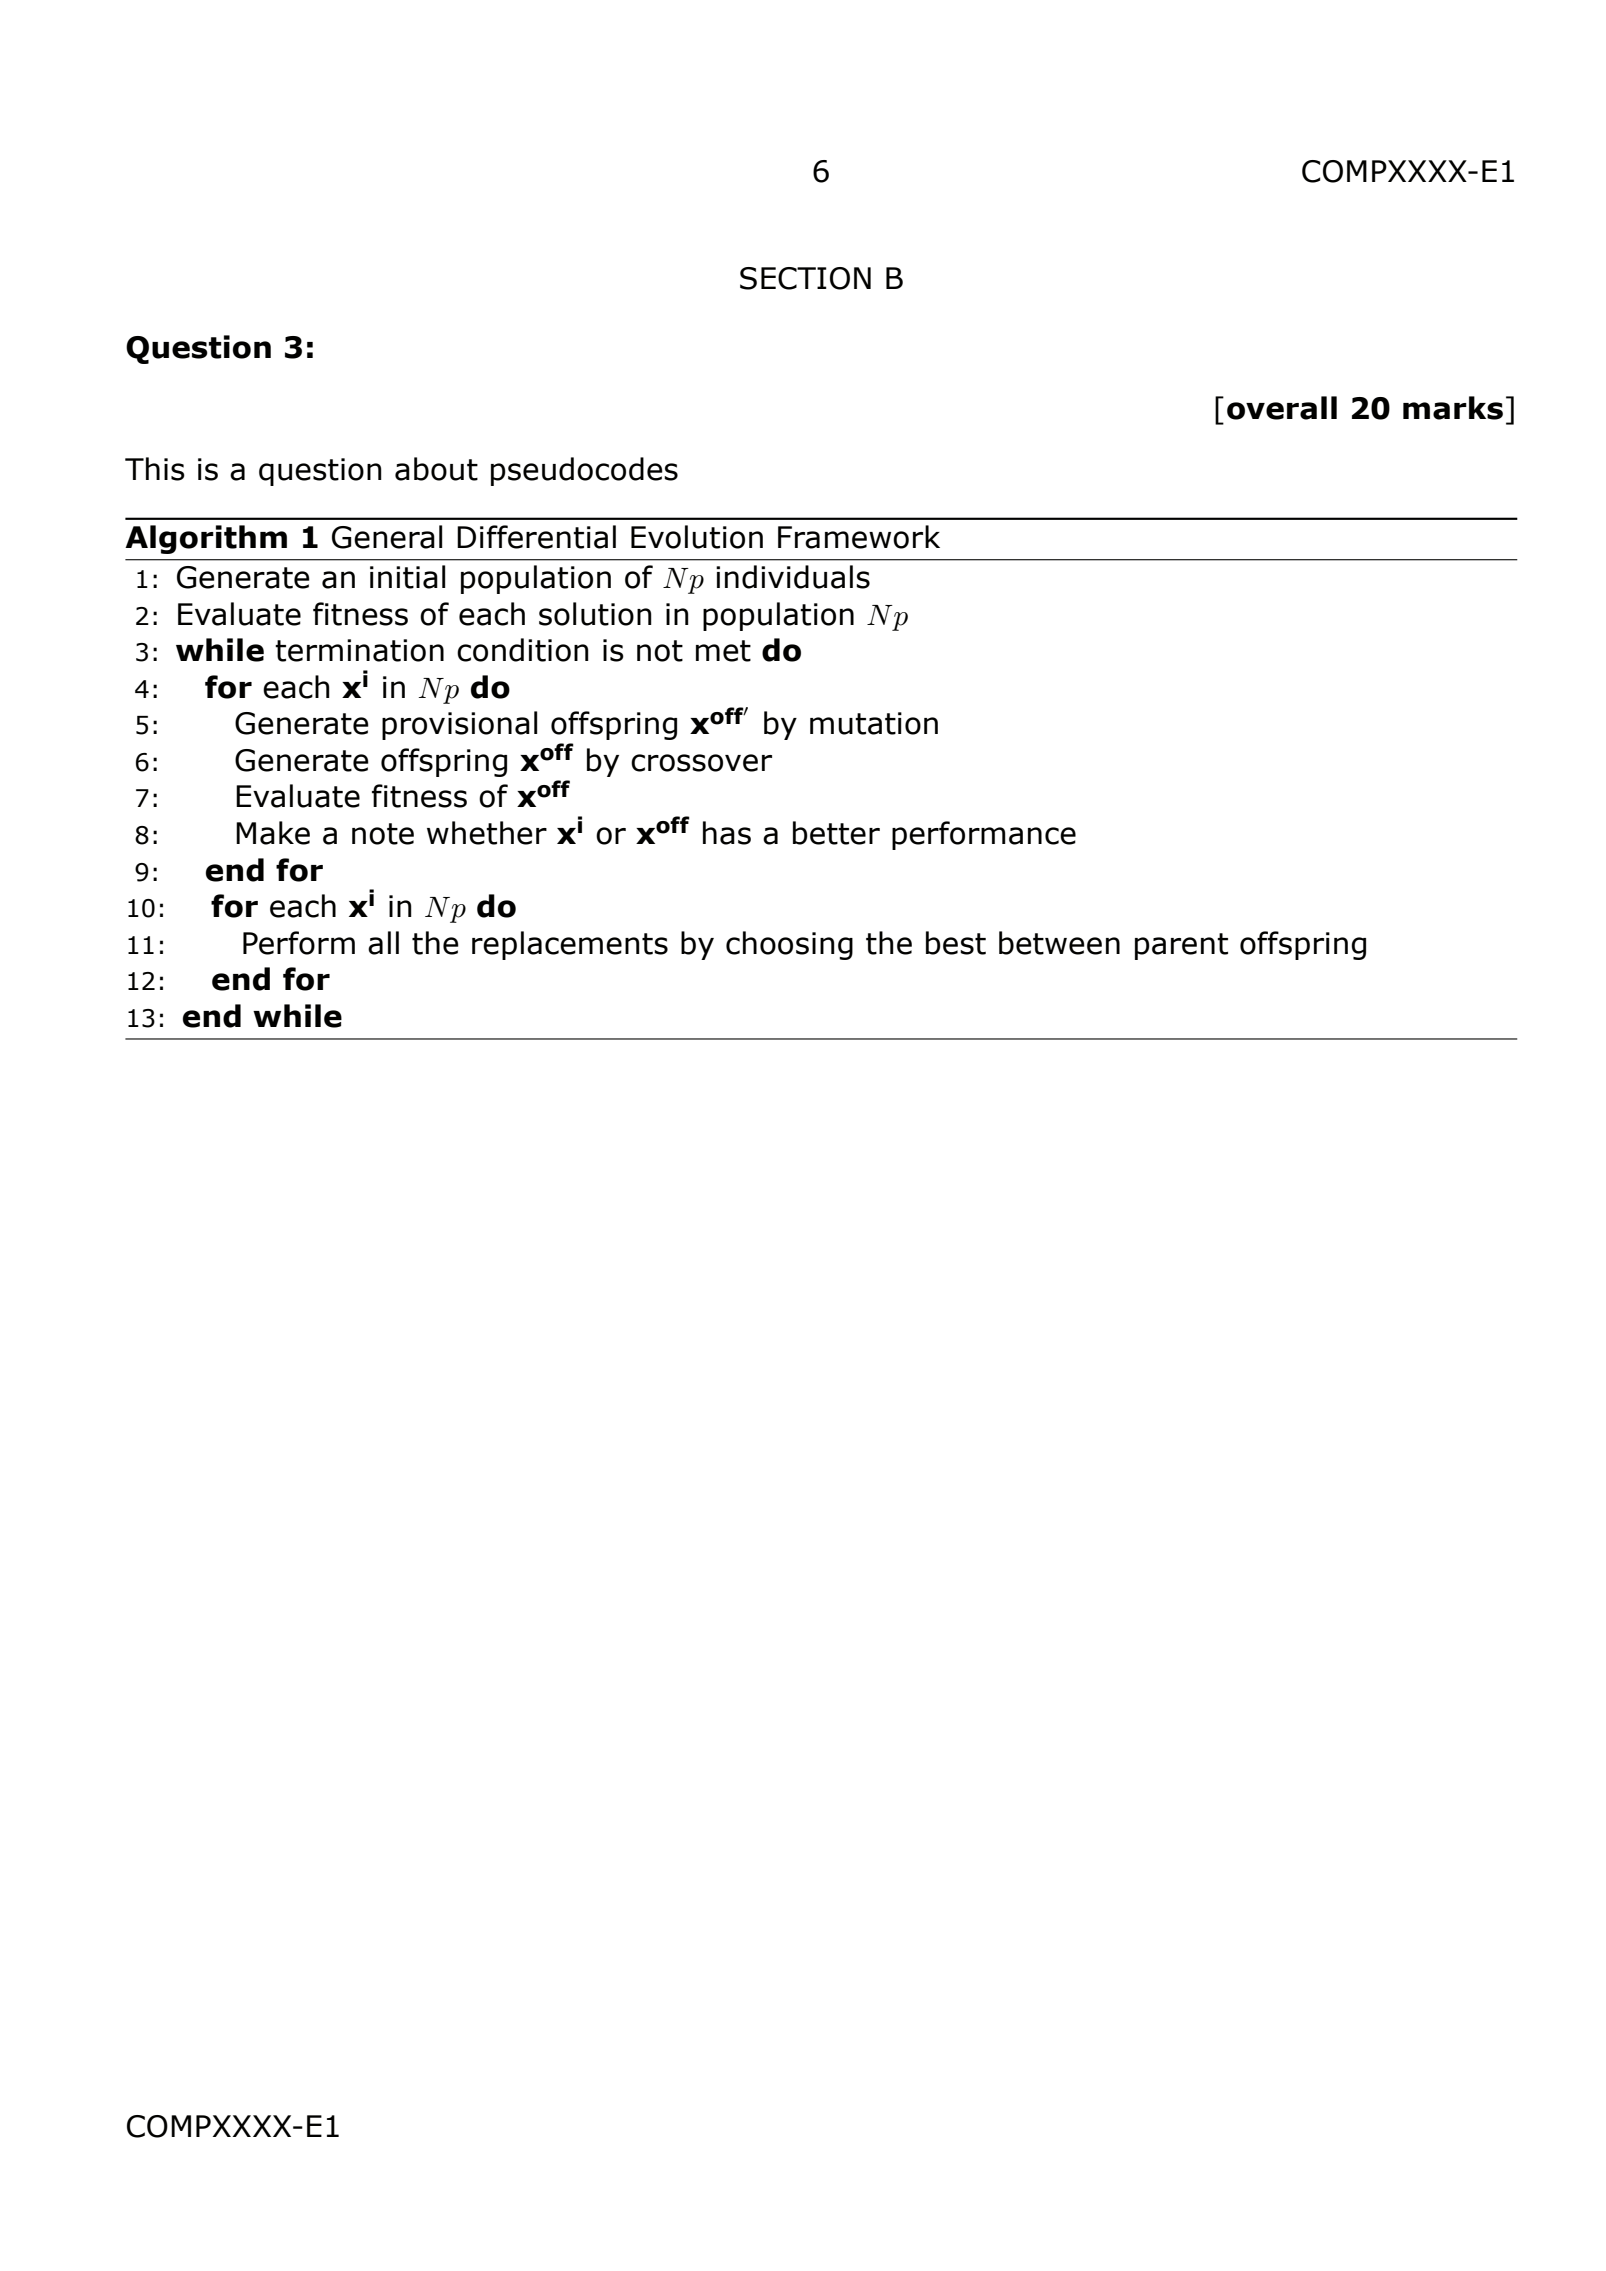 Image resolution: width=1606 pixels, height=2271 pixels. Describe the element at coordinates (789, 945) in the screenshot. I see `choosing` at that location.
